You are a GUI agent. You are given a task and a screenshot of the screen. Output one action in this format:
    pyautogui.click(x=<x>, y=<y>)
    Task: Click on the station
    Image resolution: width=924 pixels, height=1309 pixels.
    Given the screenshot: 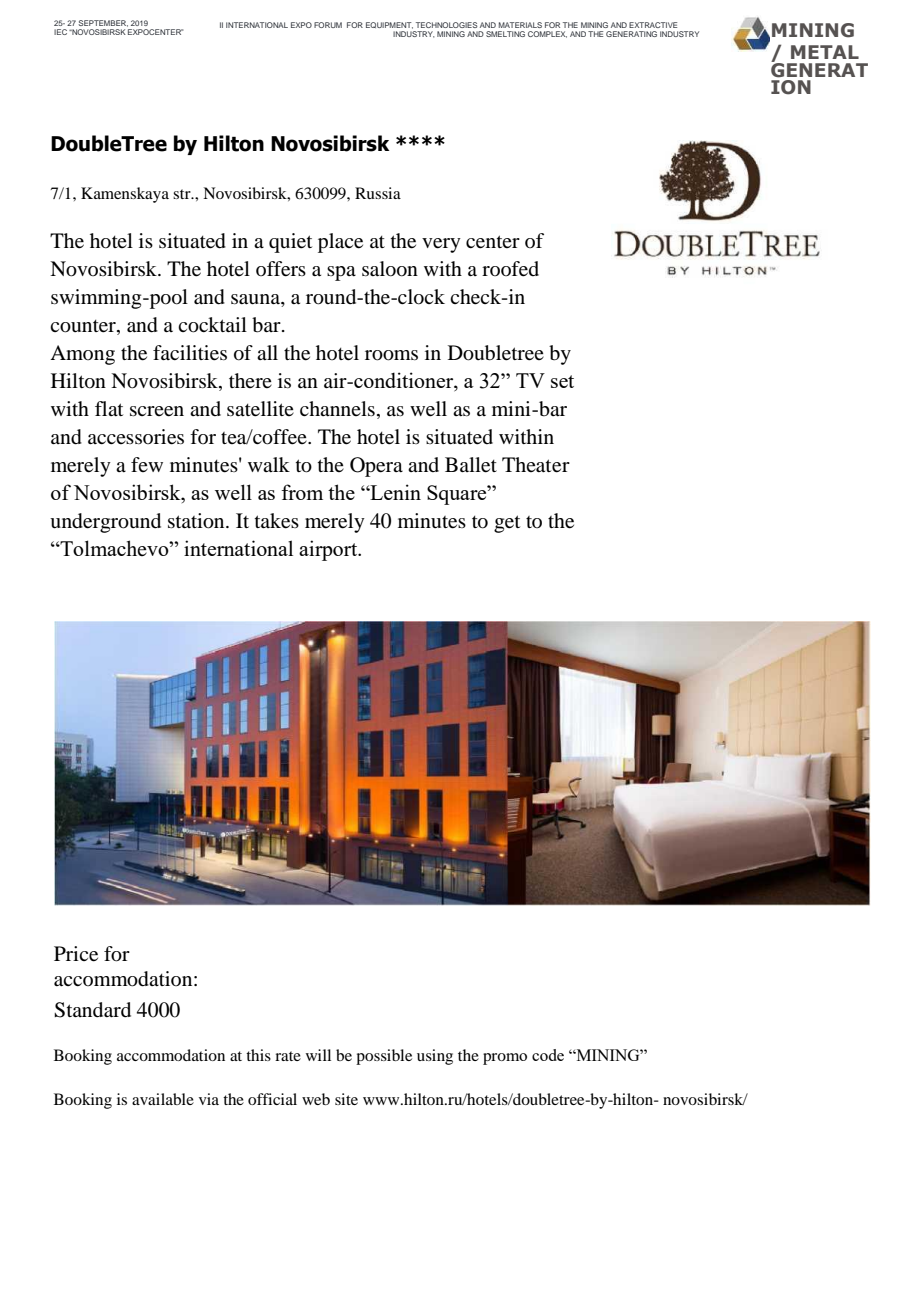 What is the action you would take?
    pyautogui.click(x=197, y=521)
